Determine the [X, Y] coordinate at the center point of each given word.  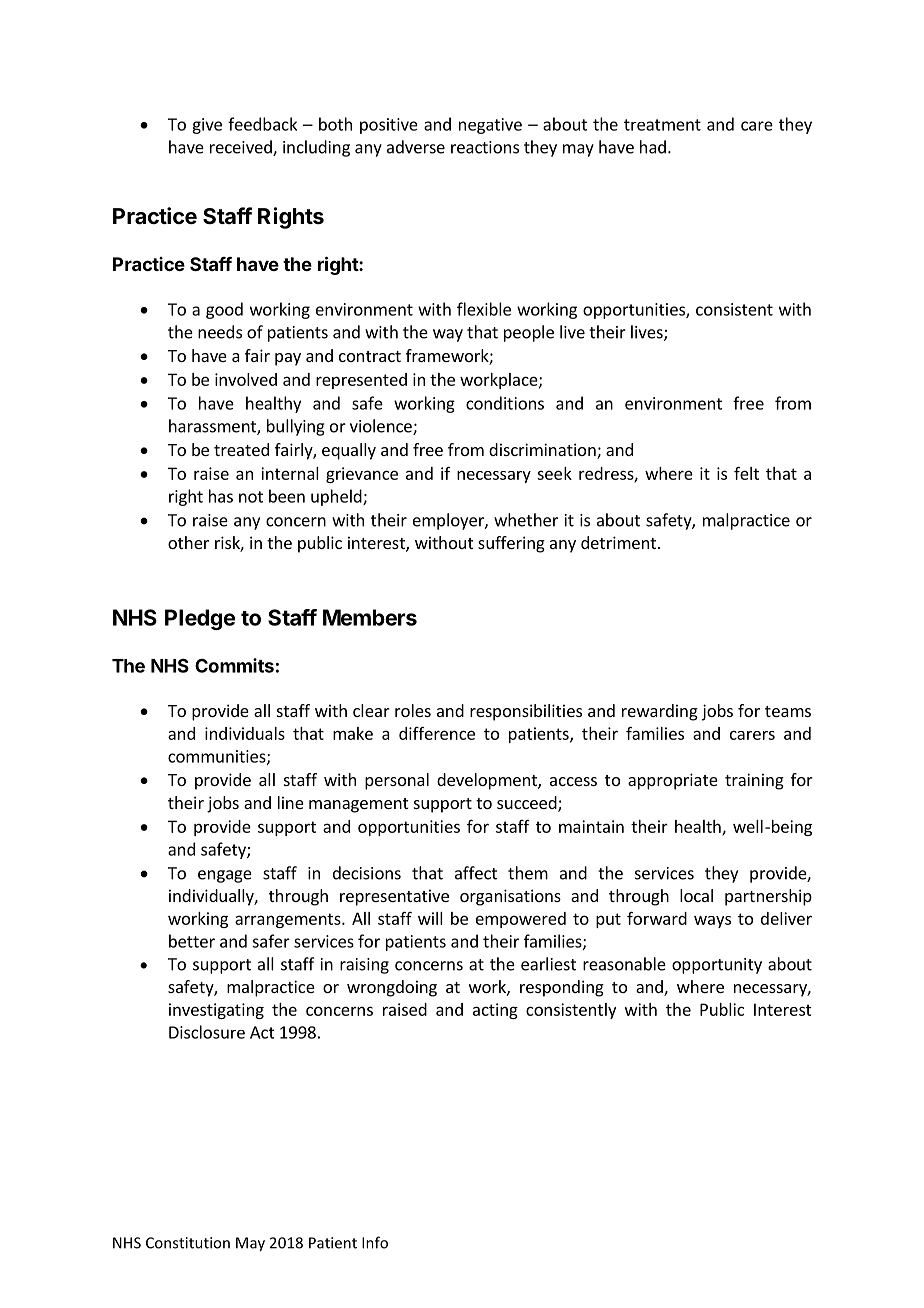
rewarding [660, 712]
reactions [485, 147]
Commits [234, 665]
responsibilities [526, 712]
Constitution [188, 1243]
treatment [662, 125]
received [242, 148]
